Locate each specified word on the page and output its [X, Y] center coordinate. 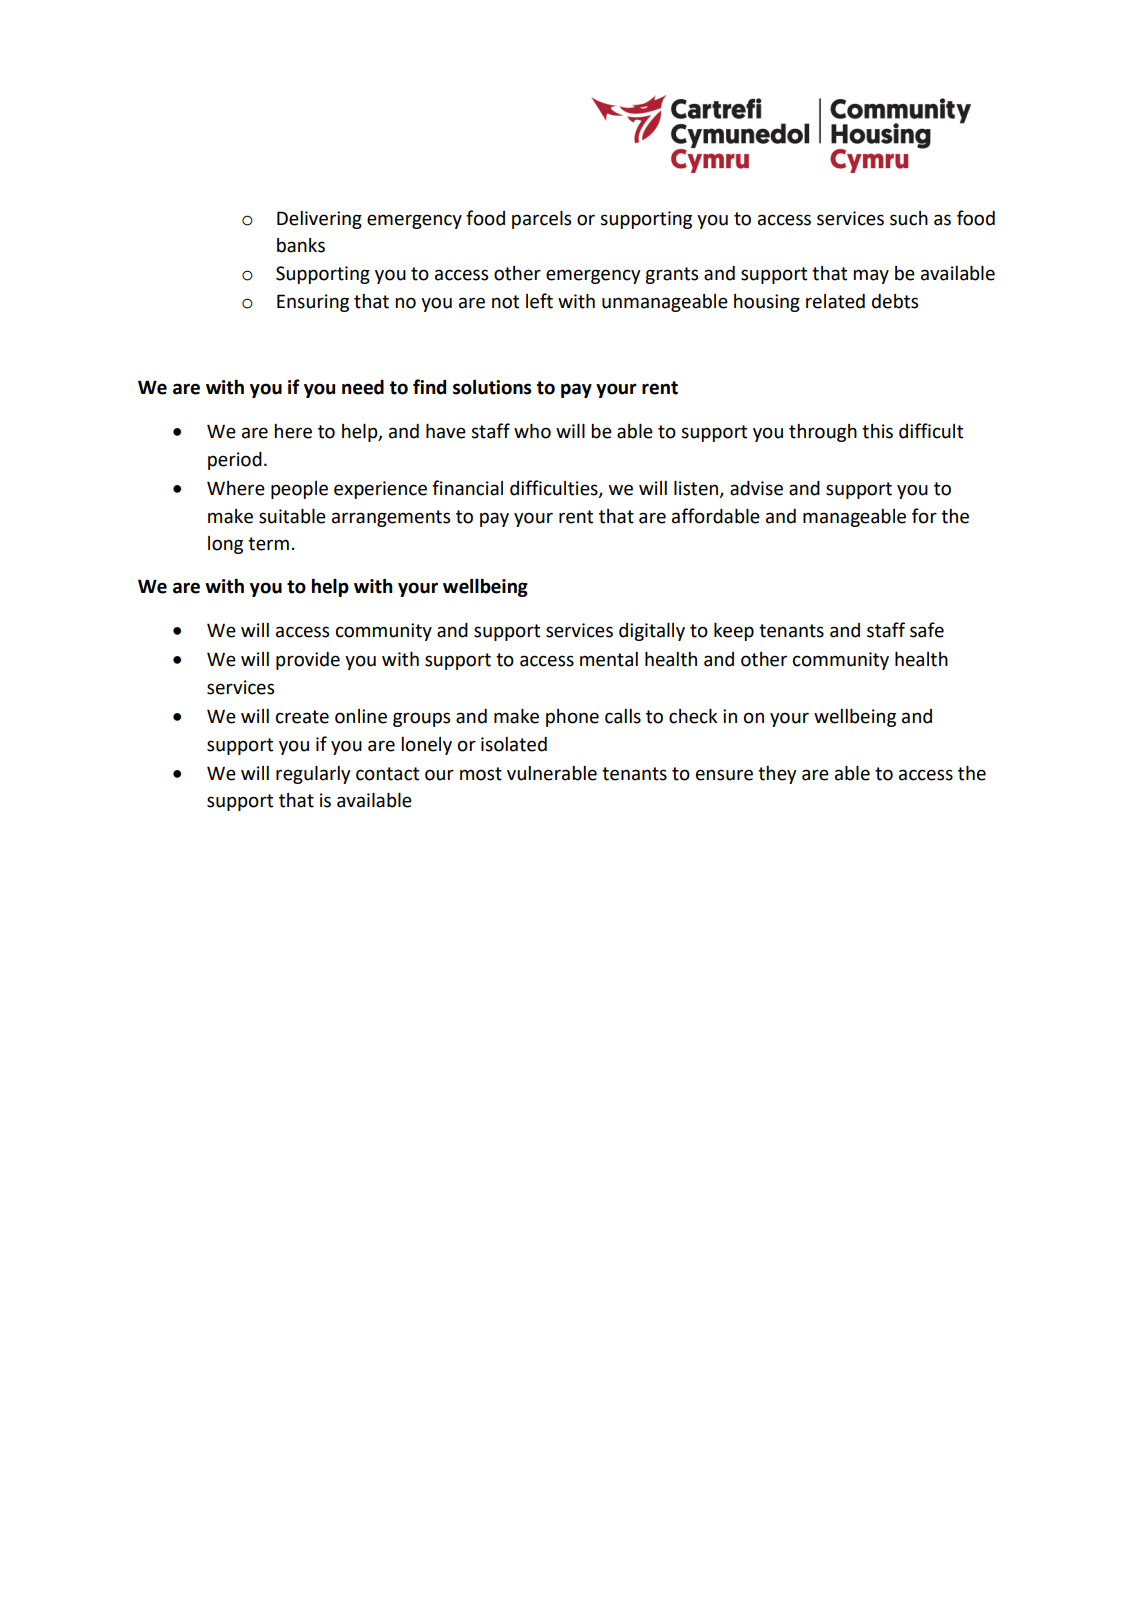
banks [301, 245]
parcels [541, 220]
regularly [313, 775]
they [777, 775]
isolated [514, 744]
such [909, 218]
